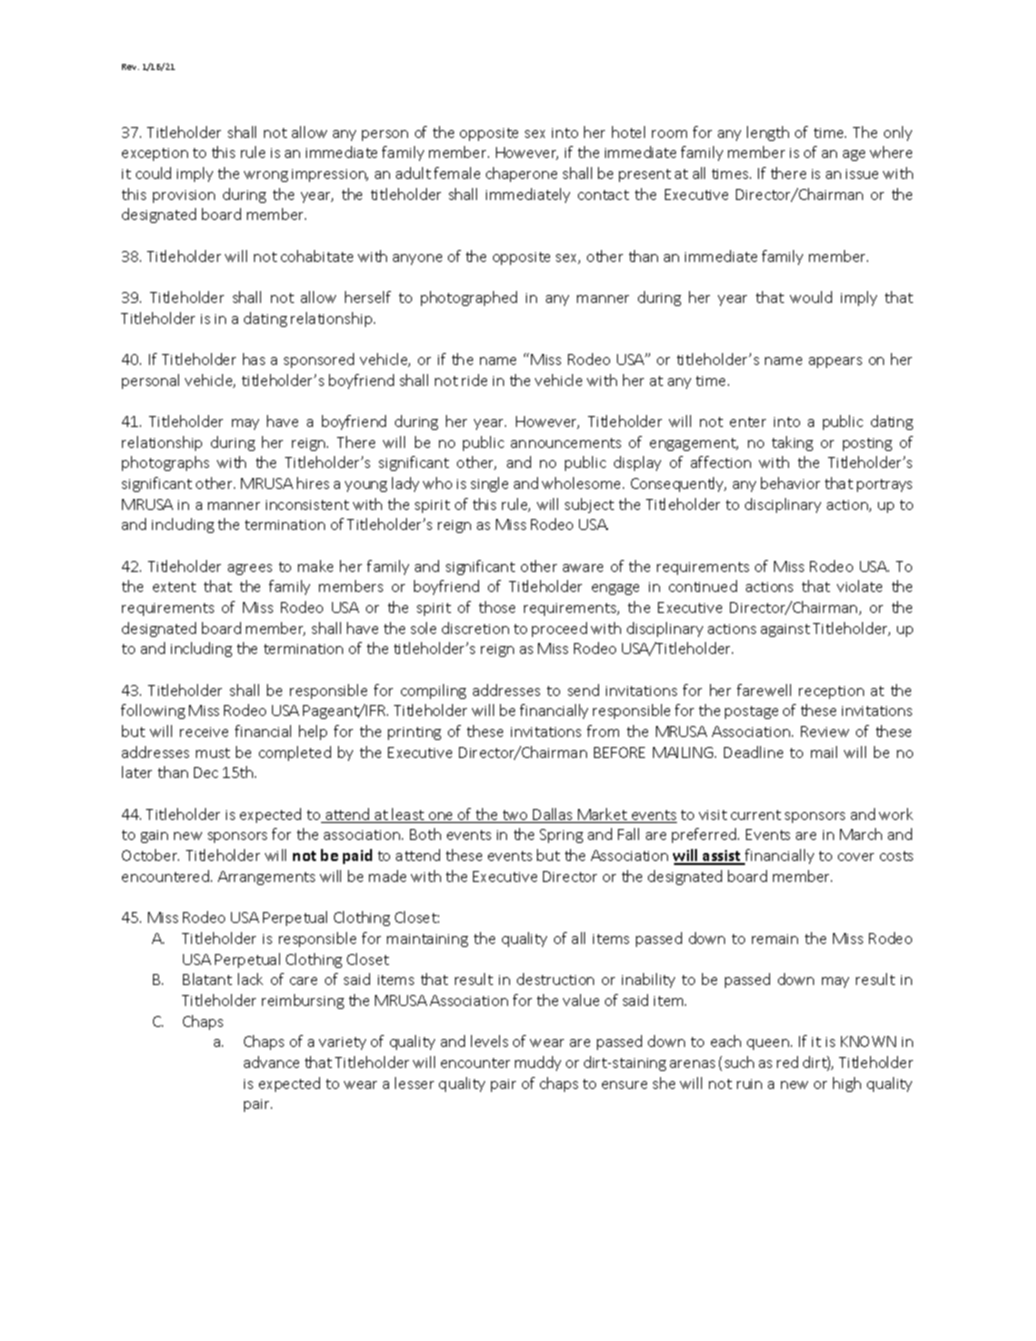 Image resolution: width=1036 pixels, height=1341 pixels. I want to click on cover, so click(856, 857).
